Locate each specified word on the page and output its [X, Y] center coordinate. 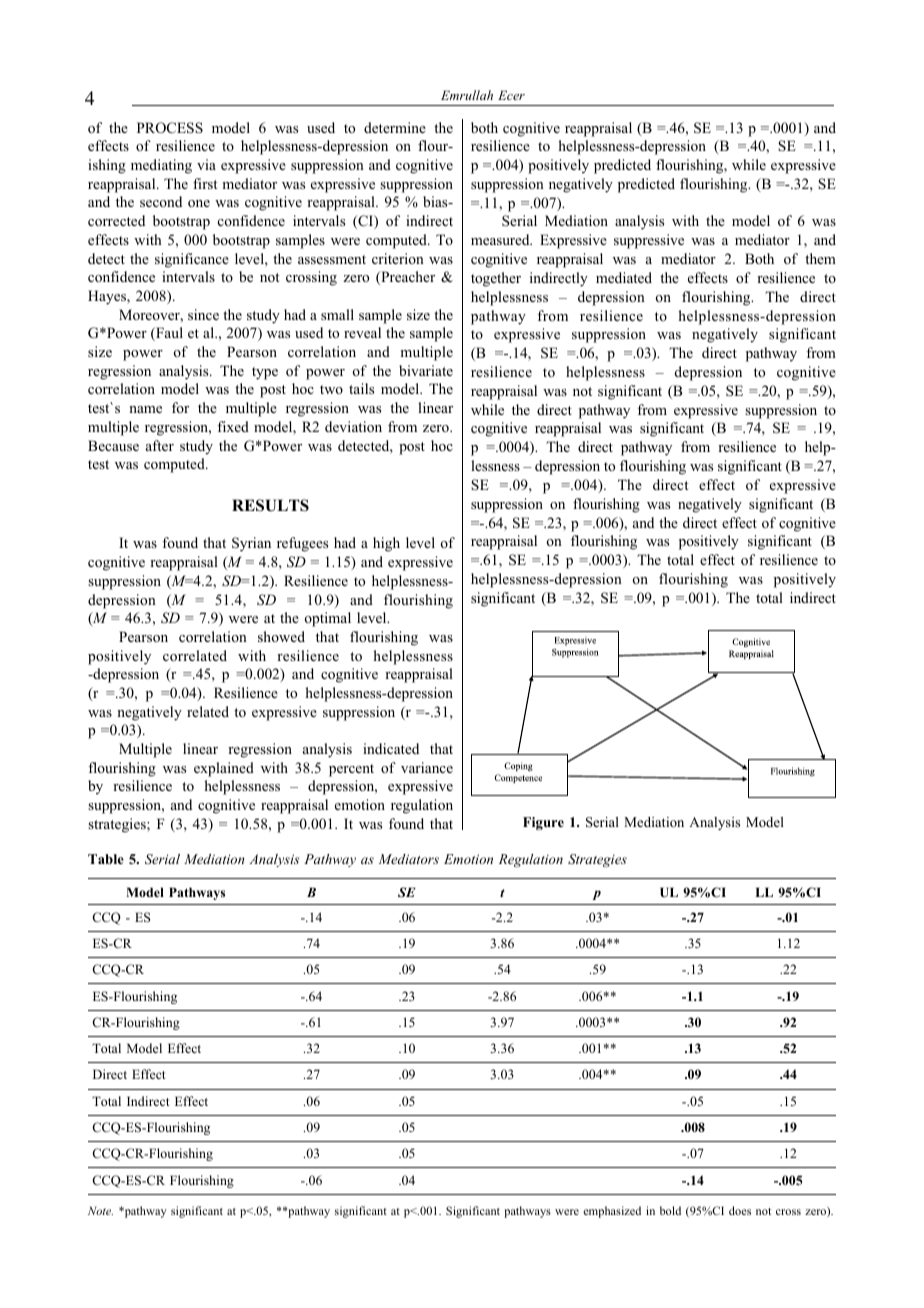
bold [670, 1210]
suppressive [649, 241]
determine [395, 127]
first [205, 183]
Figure [543, 823]
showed [281, 636]
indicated [391, 748]
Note [100, 1210]
